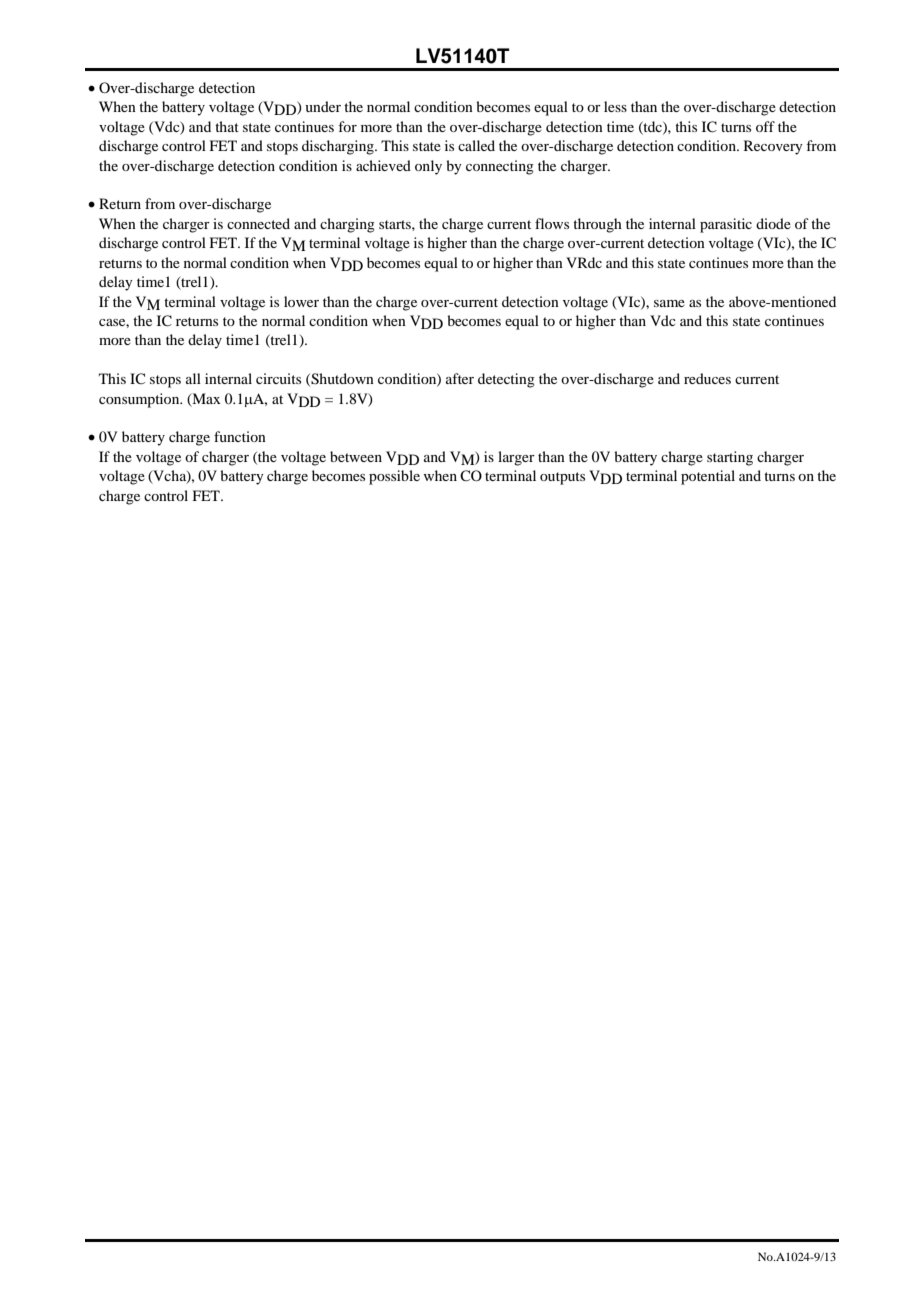 Image resolution: width=924 pixels, height=1308 pixels. I want to click on flows, so click(552, 223).
